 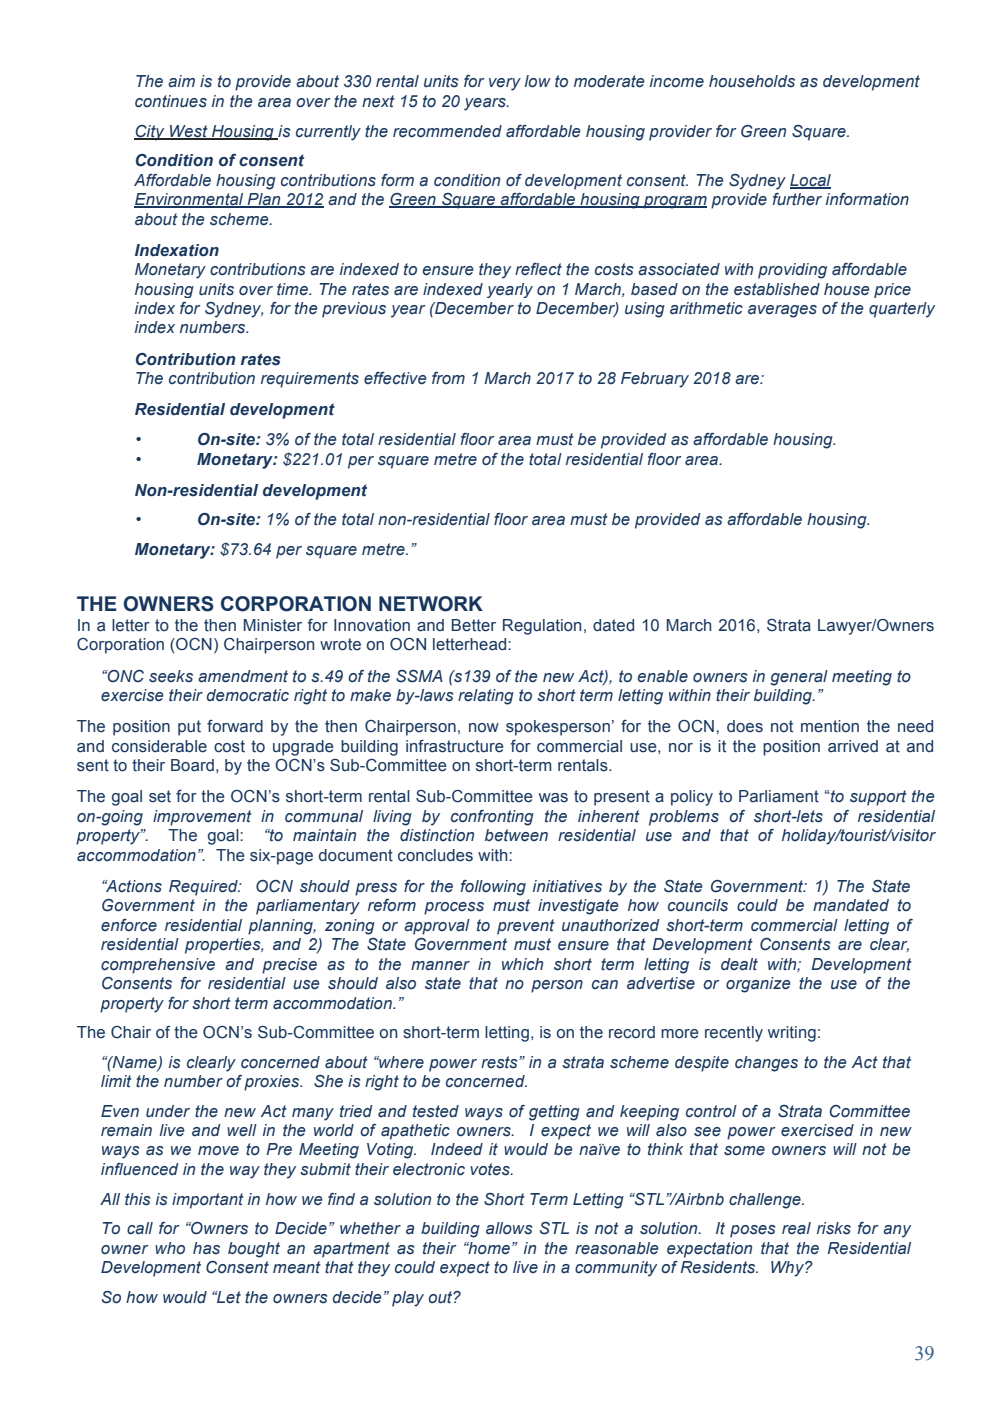 I want to click on amendment, so click(x=243, y=676).
